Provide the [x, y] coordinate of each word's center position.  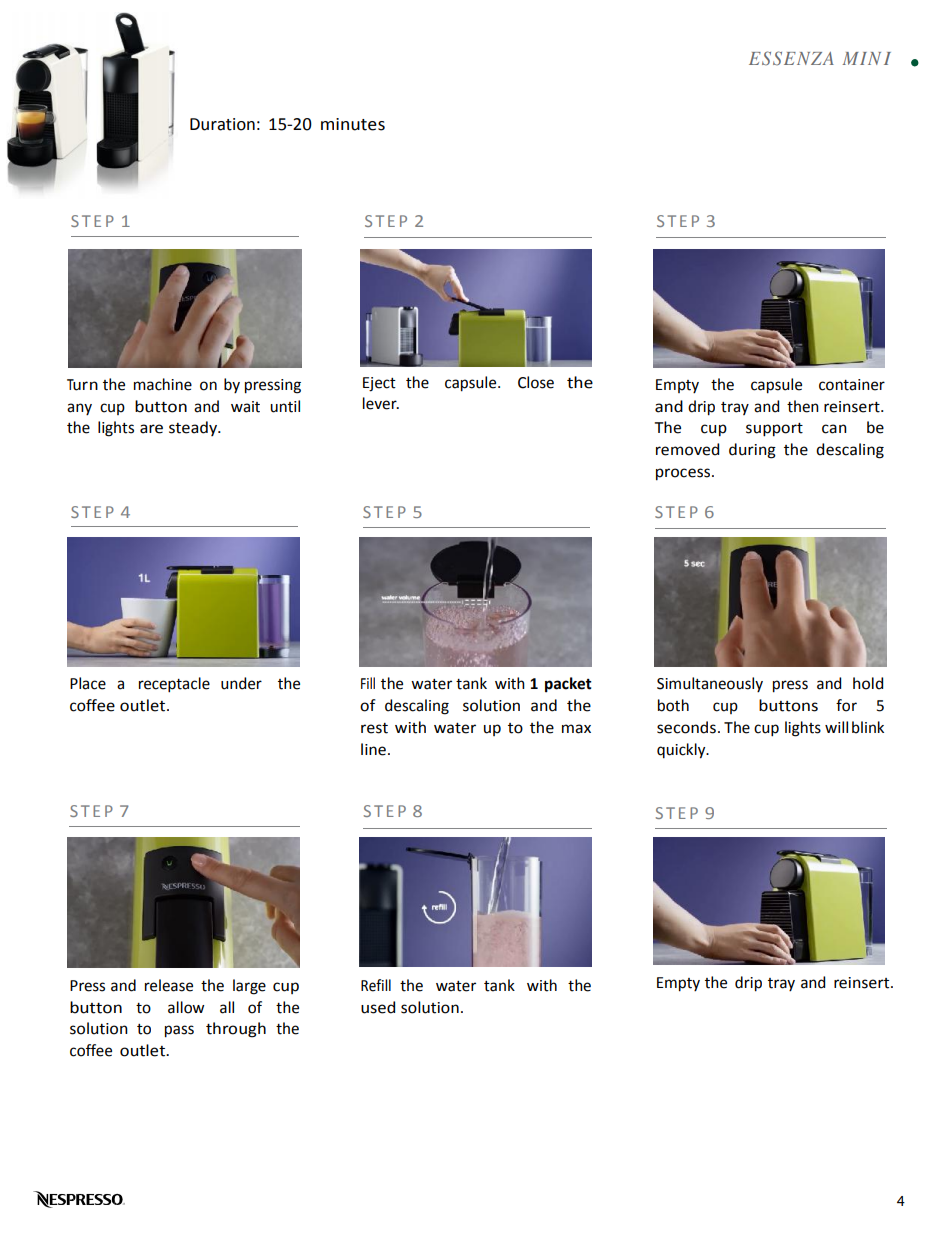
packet [568, 685]
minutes [353, 124]
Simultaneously [710, 684]
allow [186, 1007]
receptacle [174, 684]
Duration [222, 124]
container [852, 385]
